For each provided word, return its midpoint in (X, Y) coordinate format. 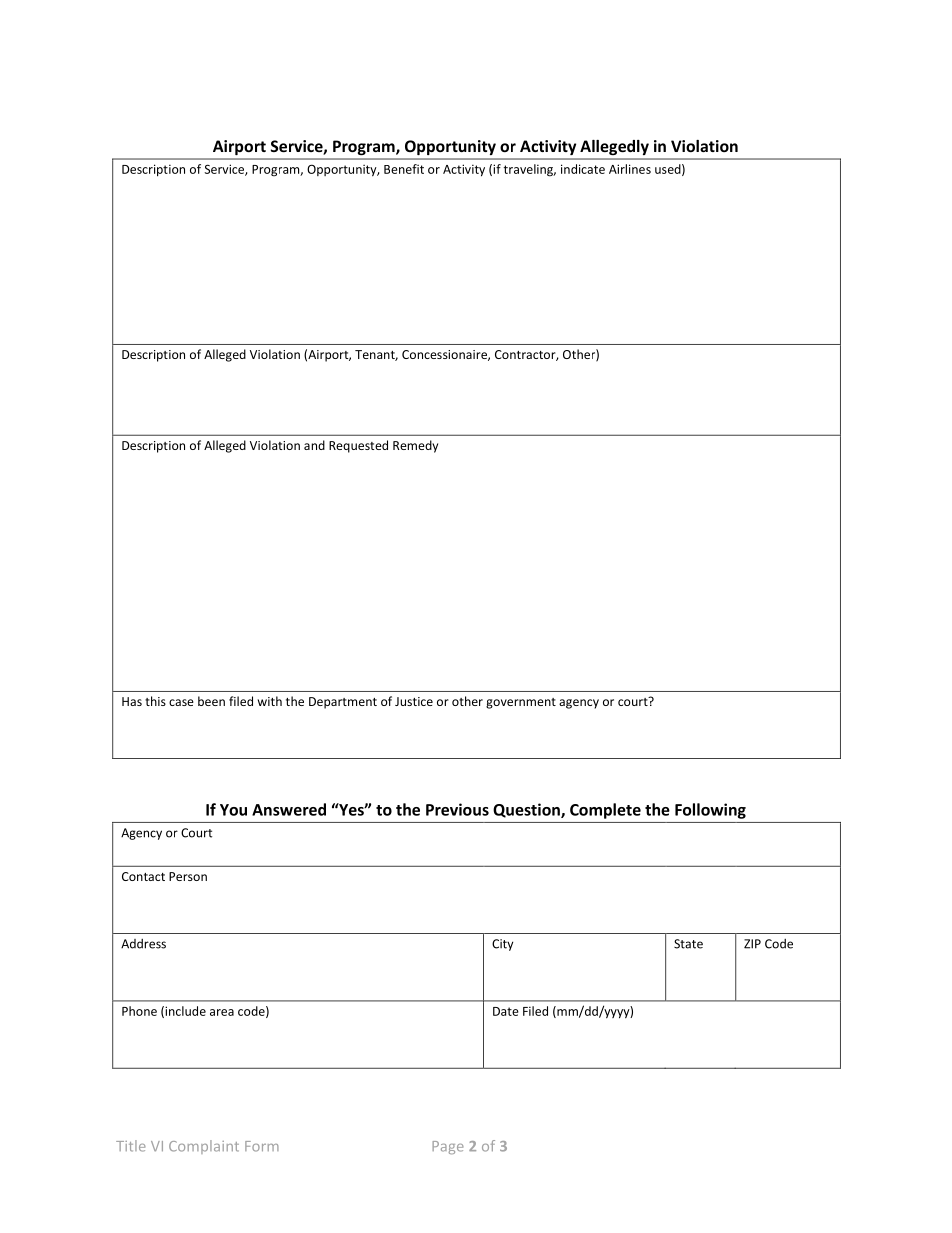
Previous (457, 809)
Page (448, 1147)
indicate (583, 169)
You (233, 810)
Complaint (204, 1147)
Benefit (404, 169)
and (314, 445)
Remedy (415, 446)
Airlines (630, 169)
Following (710, 811)
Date (506, 1011)
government (521, 703)
